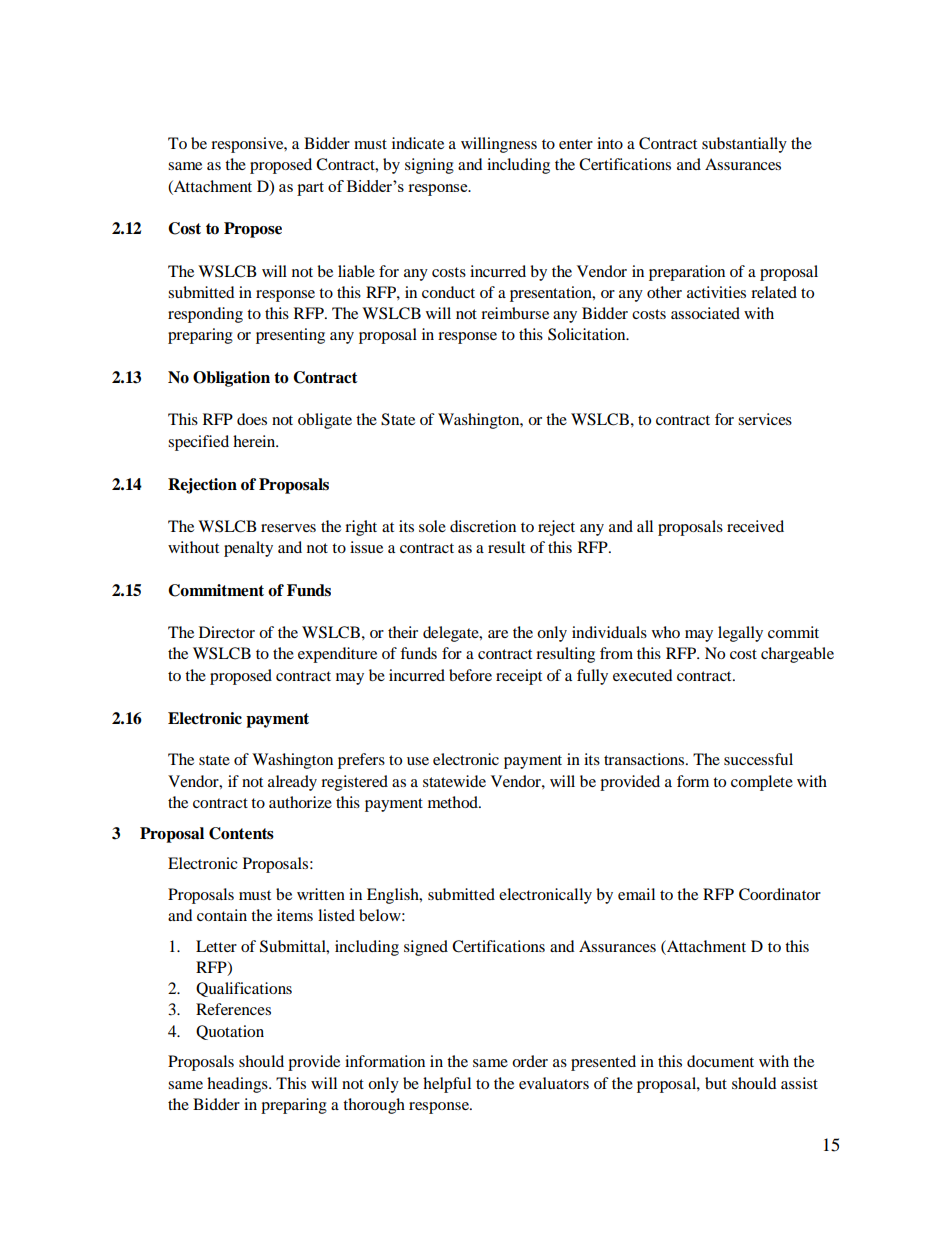  What do you see at coordinates (515, 313) in the screenshot?
I see `reimburse` at bounding box center [515, 313].
